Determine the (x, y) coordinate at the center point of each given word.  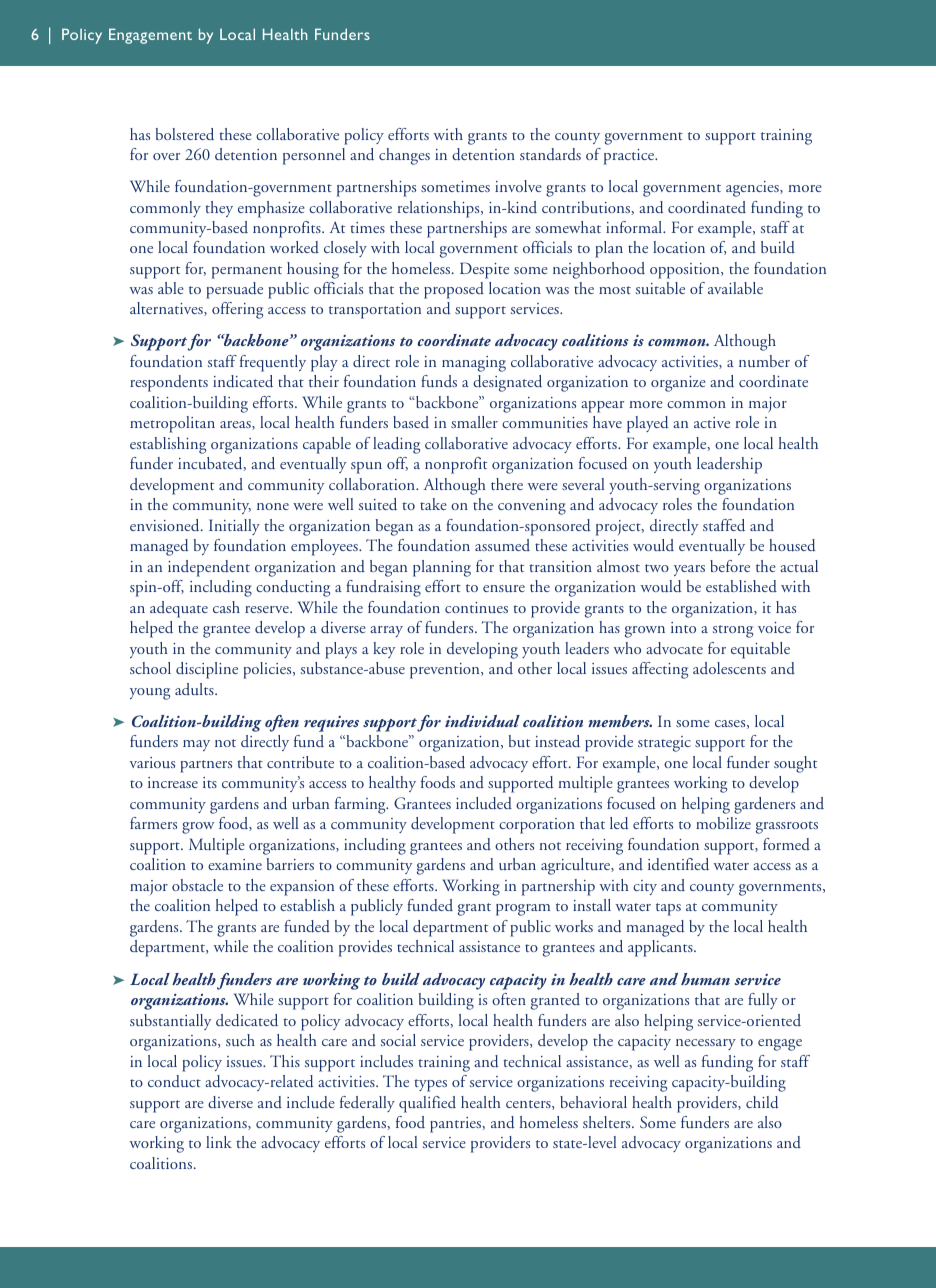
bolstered (185, 134)
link (219, 1142)
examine (235, 864)
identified (678, 864)
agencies (753, 189)
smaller (474, 422)
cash (226, 607)
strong (733, 631)
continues (476, 607)
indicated (243, 381)
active (712, 422)
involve (518, 186)
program (523, 910)
